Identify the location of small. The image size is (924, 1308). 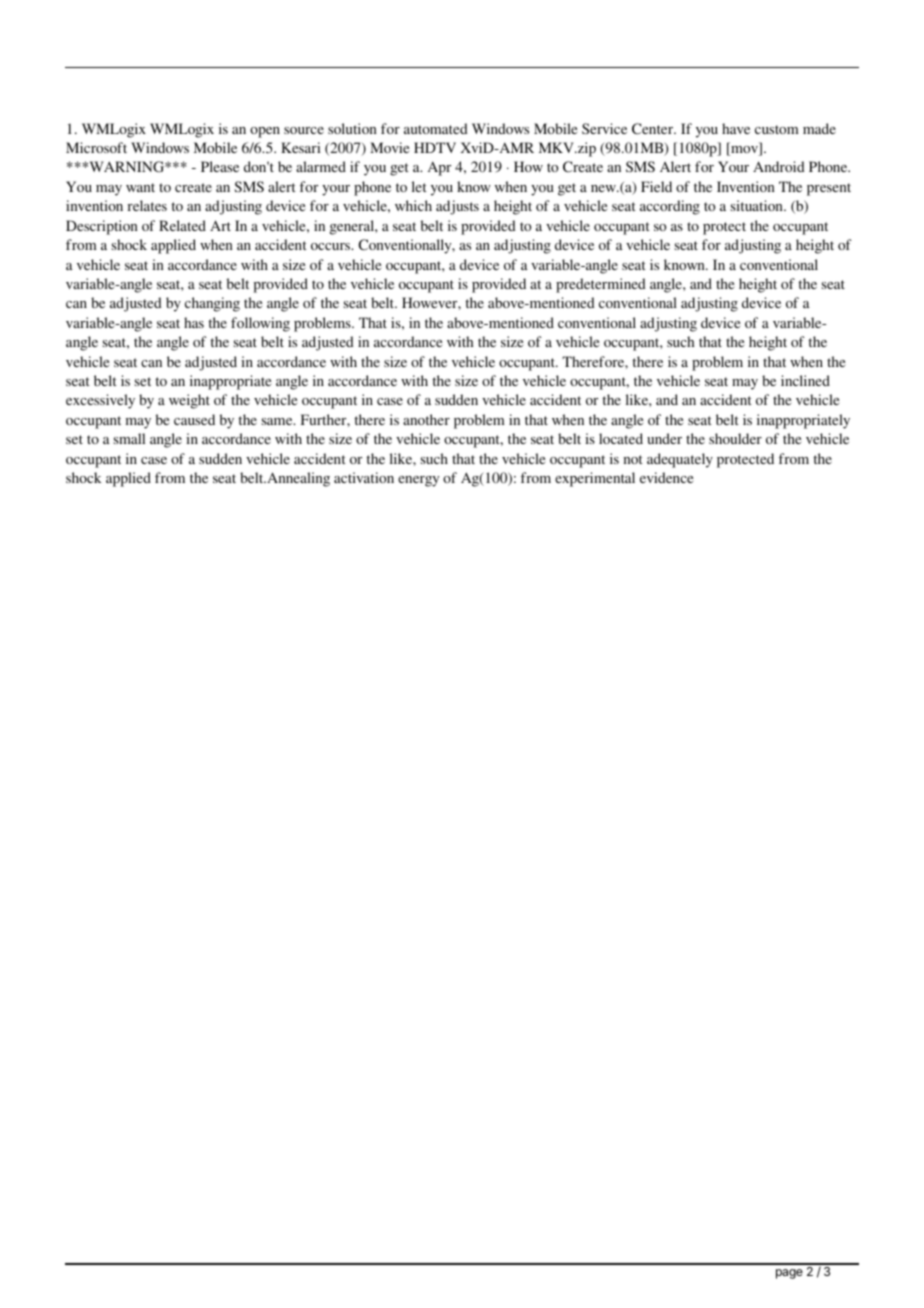
(129, 438).
